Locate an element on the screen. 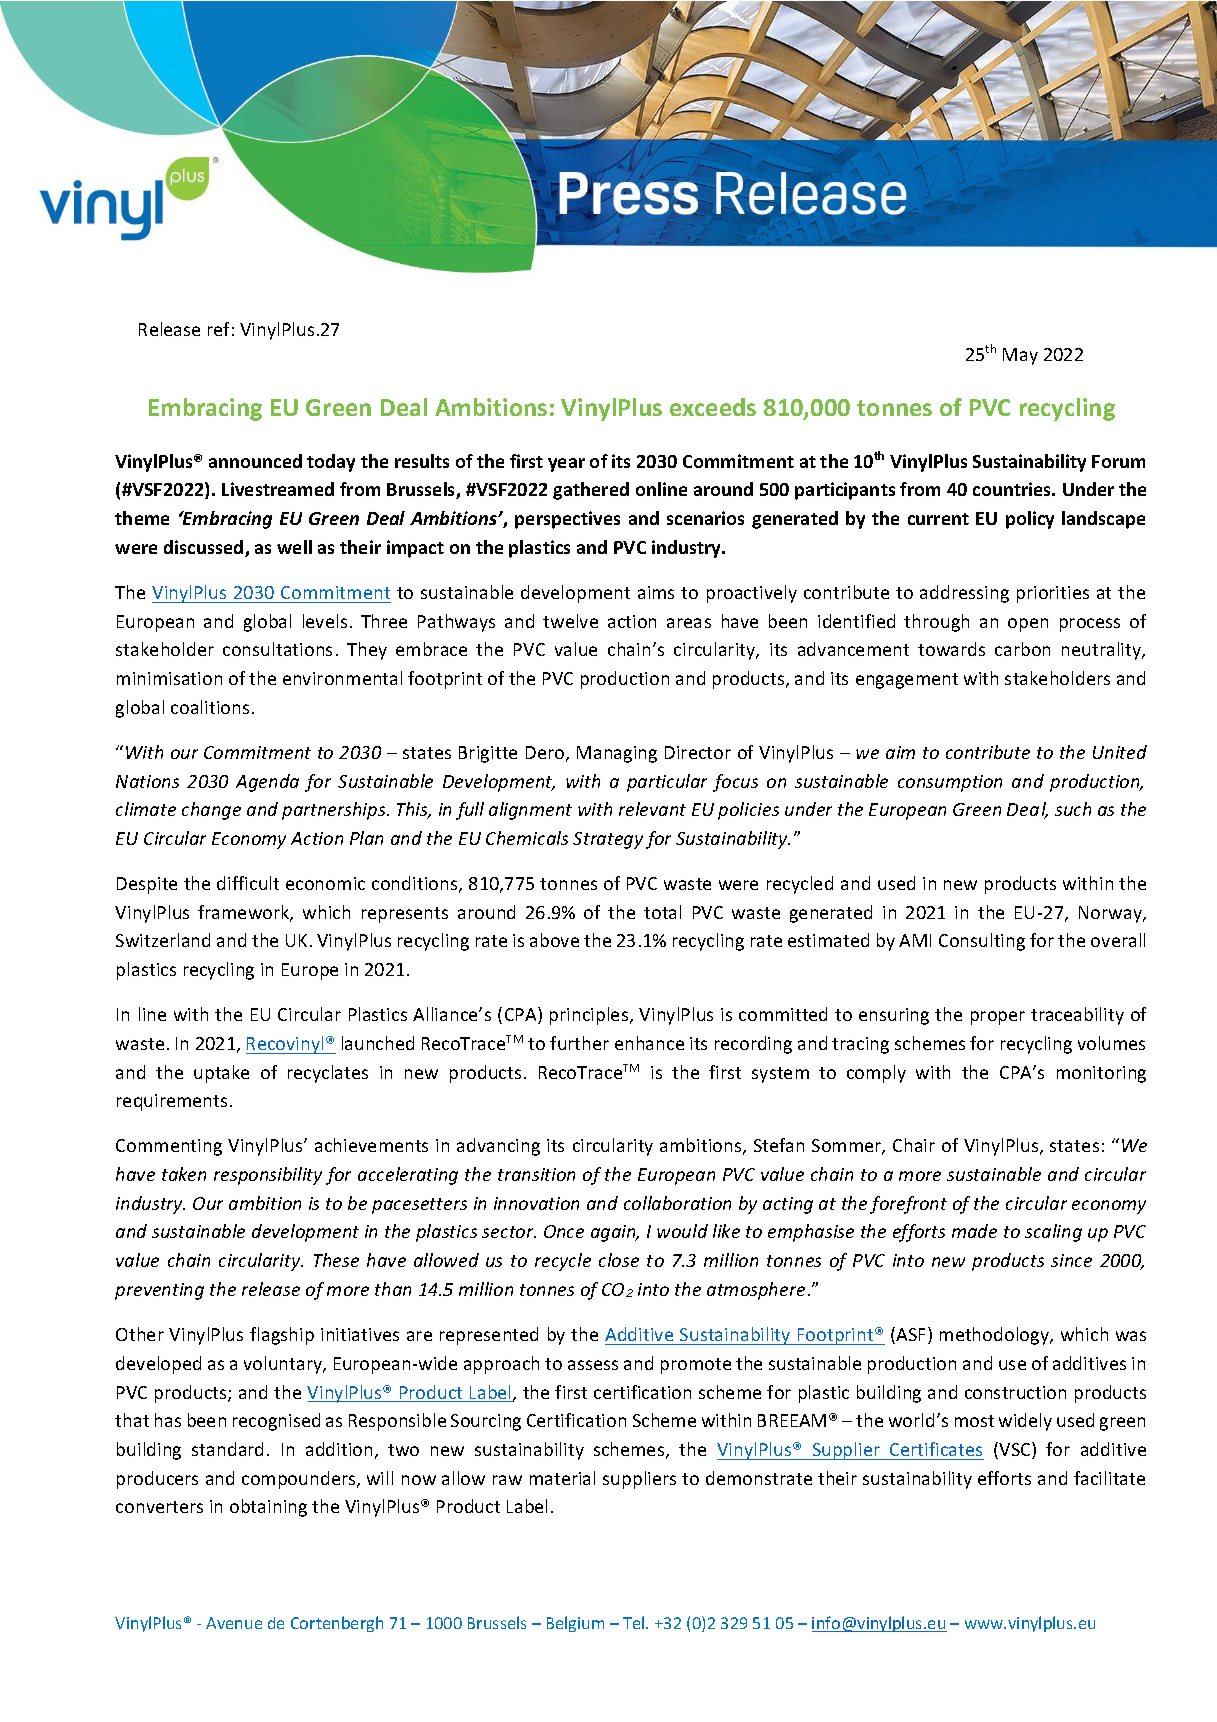 The image size is (1217, 1722). coalitions is located at coordinates (210, 707).
